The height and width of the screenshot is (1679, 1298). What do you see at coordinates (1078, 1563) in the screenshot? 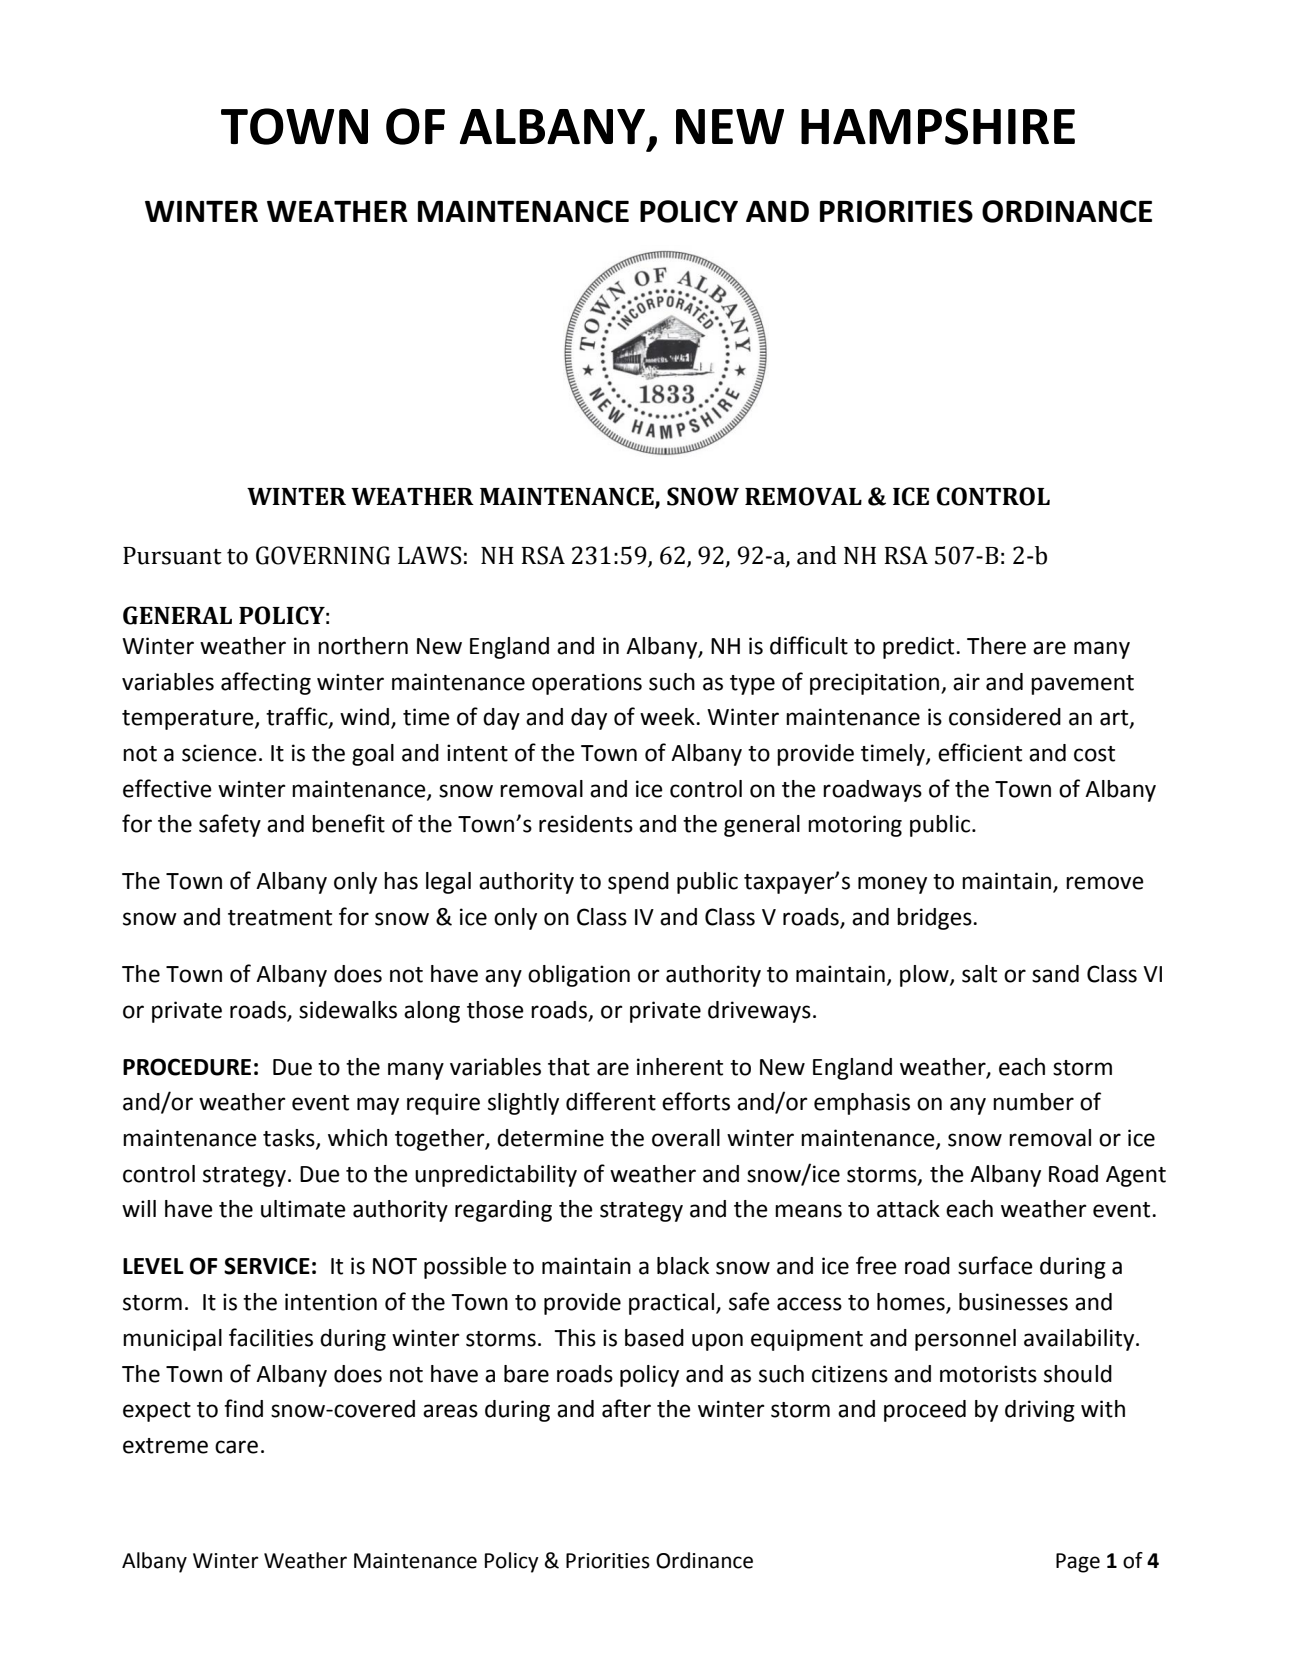
I see `Page` at bounding box center [1078, 1563].
